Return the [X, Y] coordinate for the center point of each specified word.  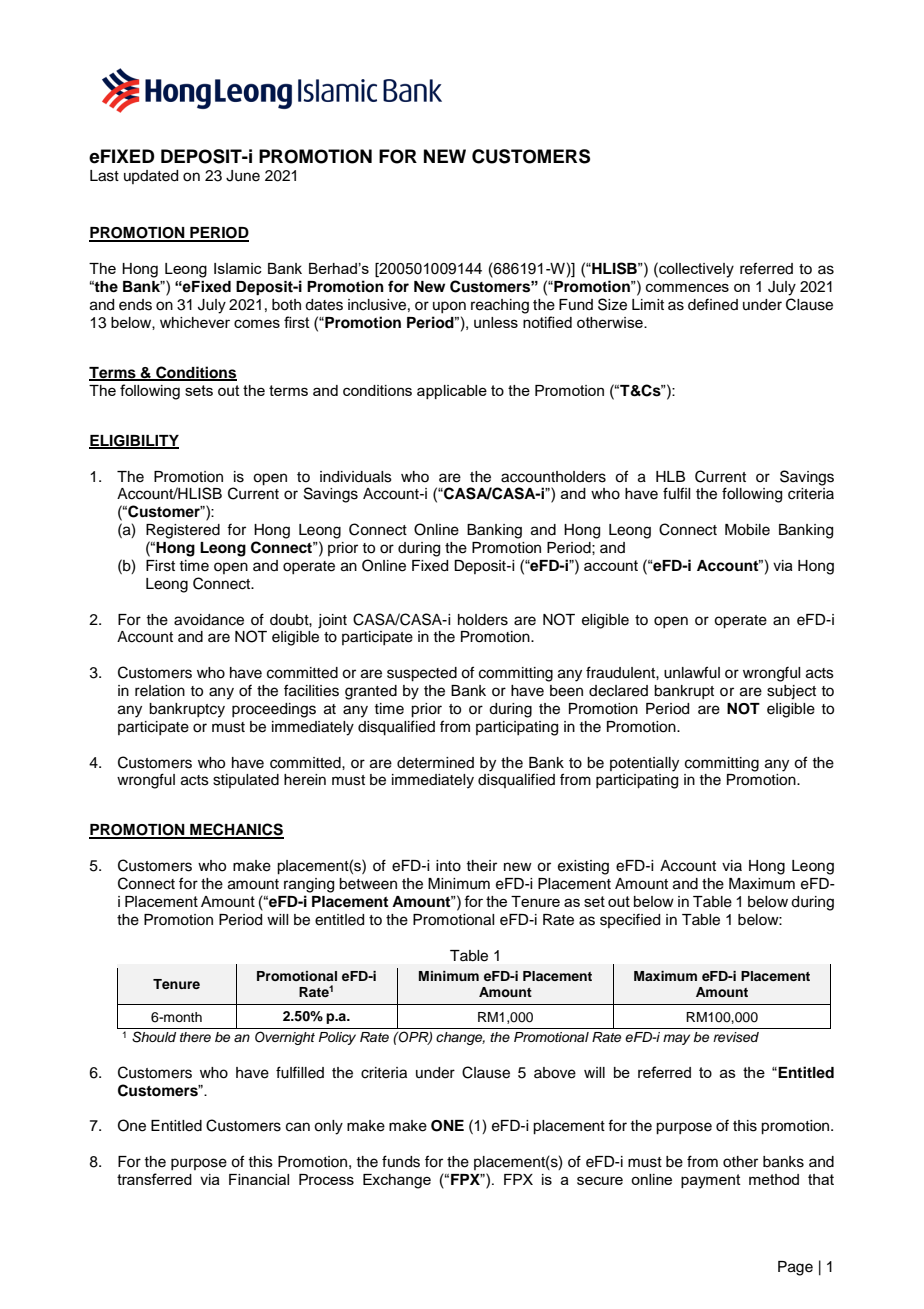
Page [795, 1268]
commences [687, 287]
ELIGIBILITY [134, 441]
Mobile [747, 530]
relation [160, 691]
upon [449, 307]
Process [326, 1179]
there [195, 1037]
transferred [154, 1179]
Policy [337, 1038]
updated [151, 177]
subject [791, 692]
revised [736, 1037]
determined [435, 763]
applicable [452, 392]
